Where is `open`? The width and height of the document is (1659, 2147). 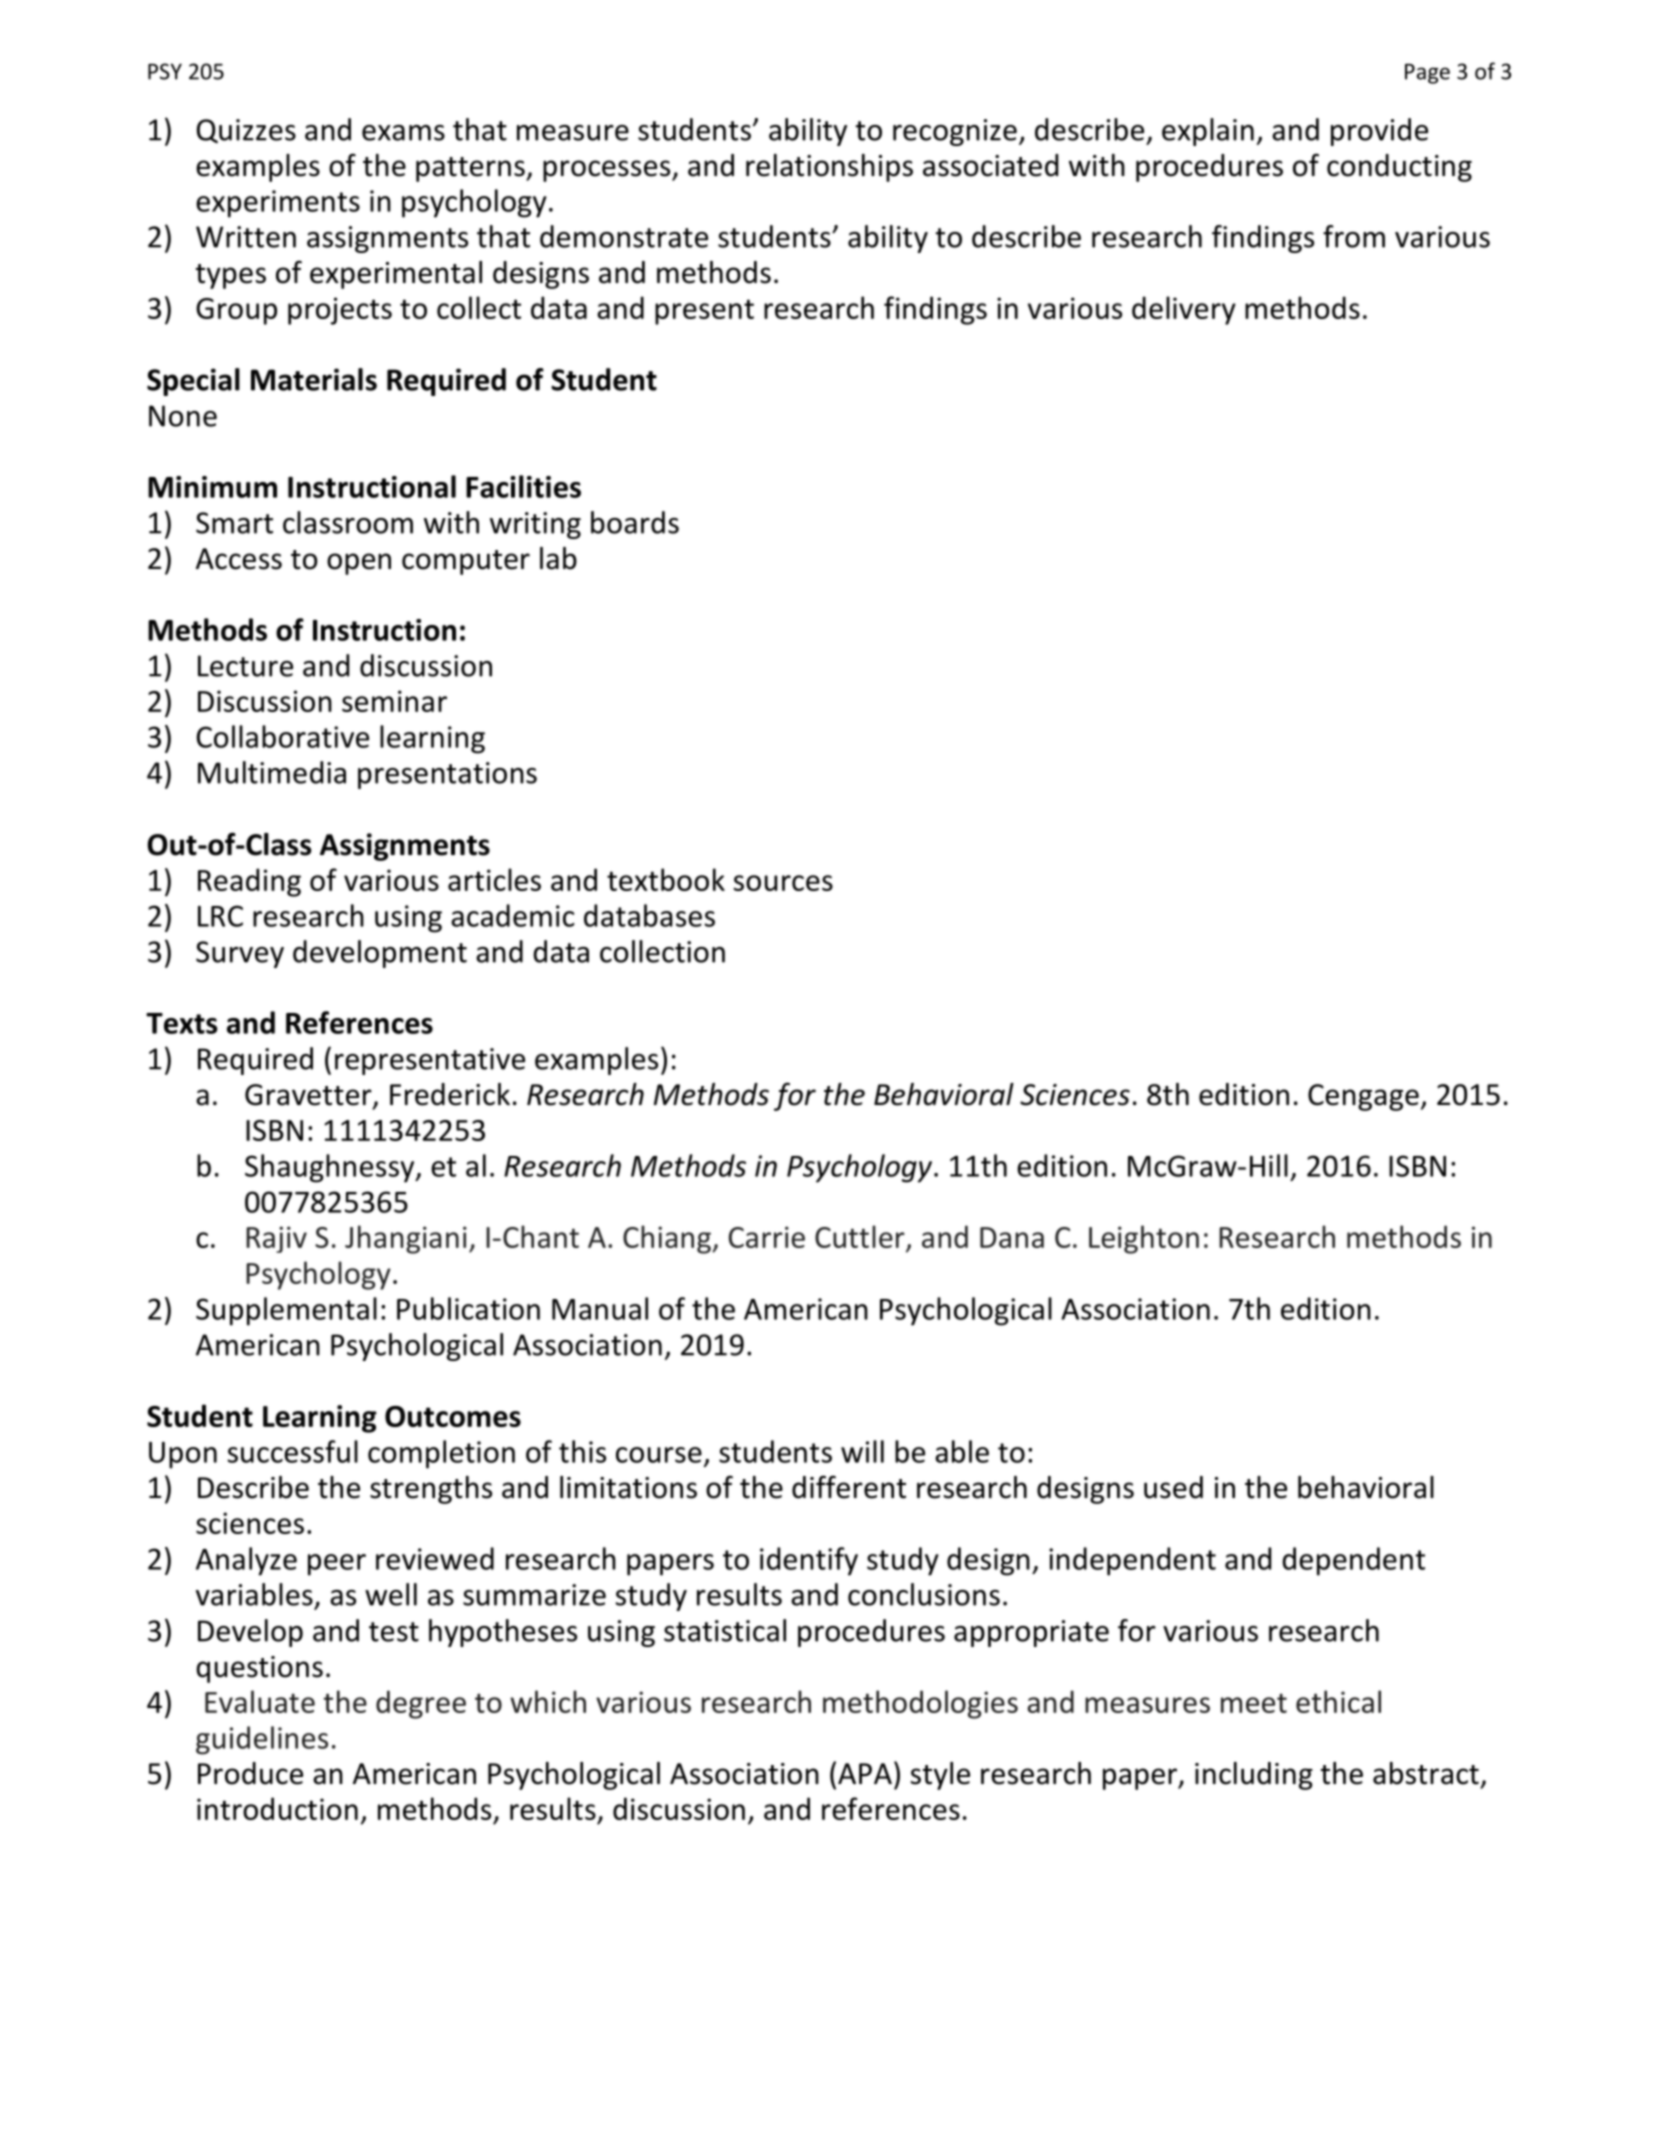 open is located at coordinates (359, 564).
